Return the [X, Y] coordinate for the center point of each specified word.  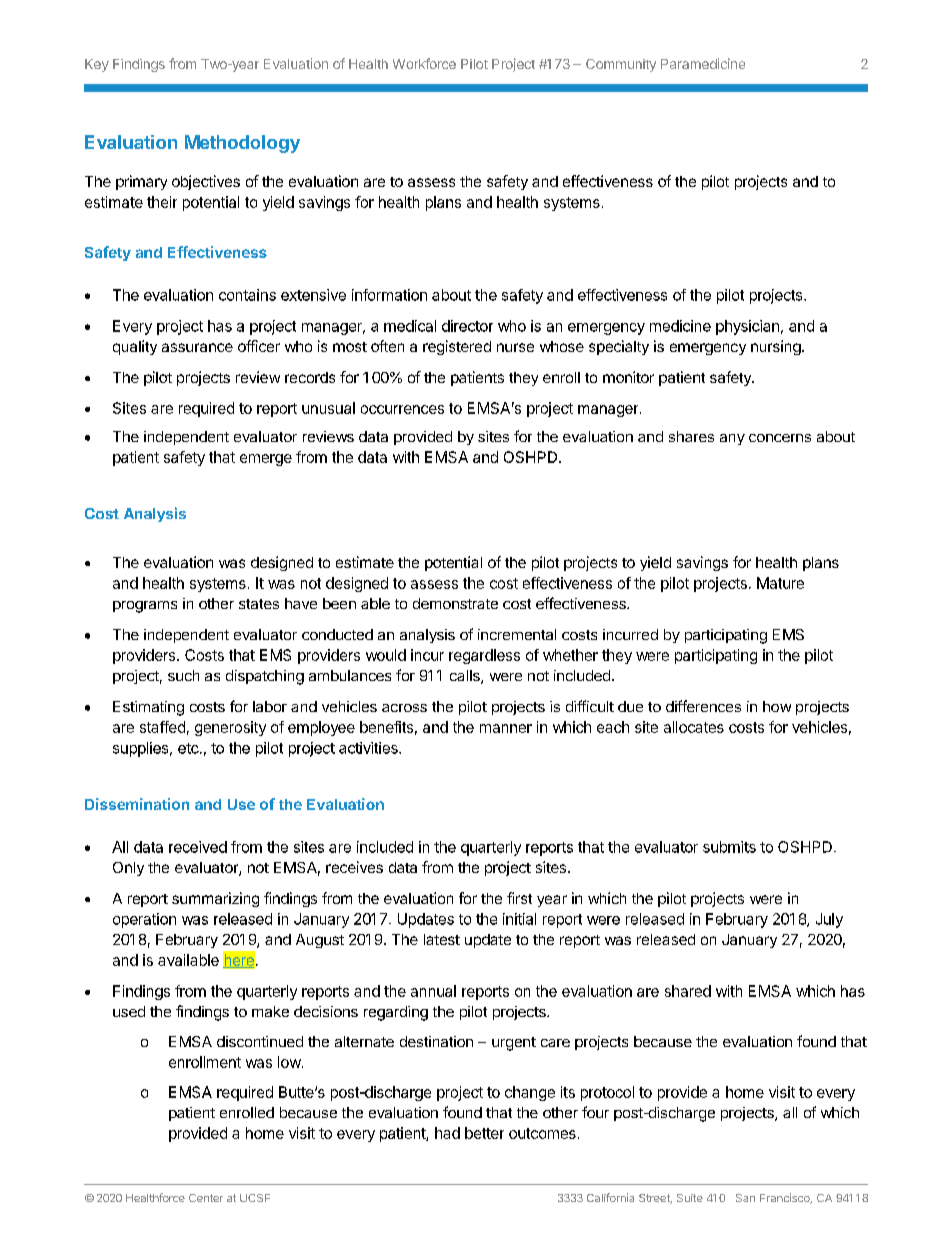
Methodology [242, 144]
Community [621, 65]
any [732, 439]
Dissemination [137, 804]
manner [506, 728]
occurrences [402, 409]
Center [206, 1198]
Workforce [424, 63]
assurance [197, 347]
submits [729, 847]
